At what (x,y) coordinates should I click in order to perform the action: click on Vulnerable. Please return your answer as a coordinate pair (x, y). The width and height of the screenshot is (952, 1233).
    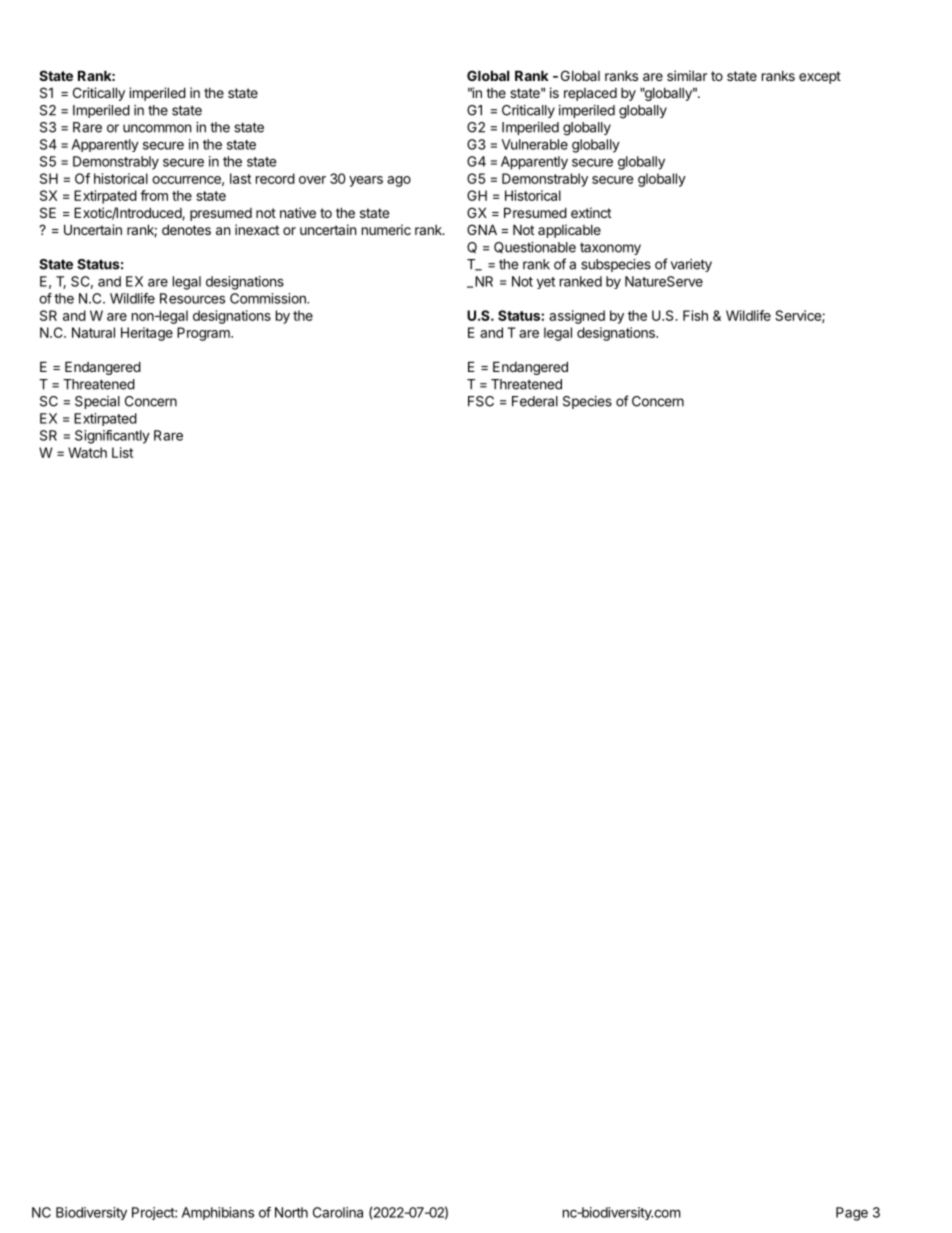
    Looking at the image, I should click on (535, 144).
